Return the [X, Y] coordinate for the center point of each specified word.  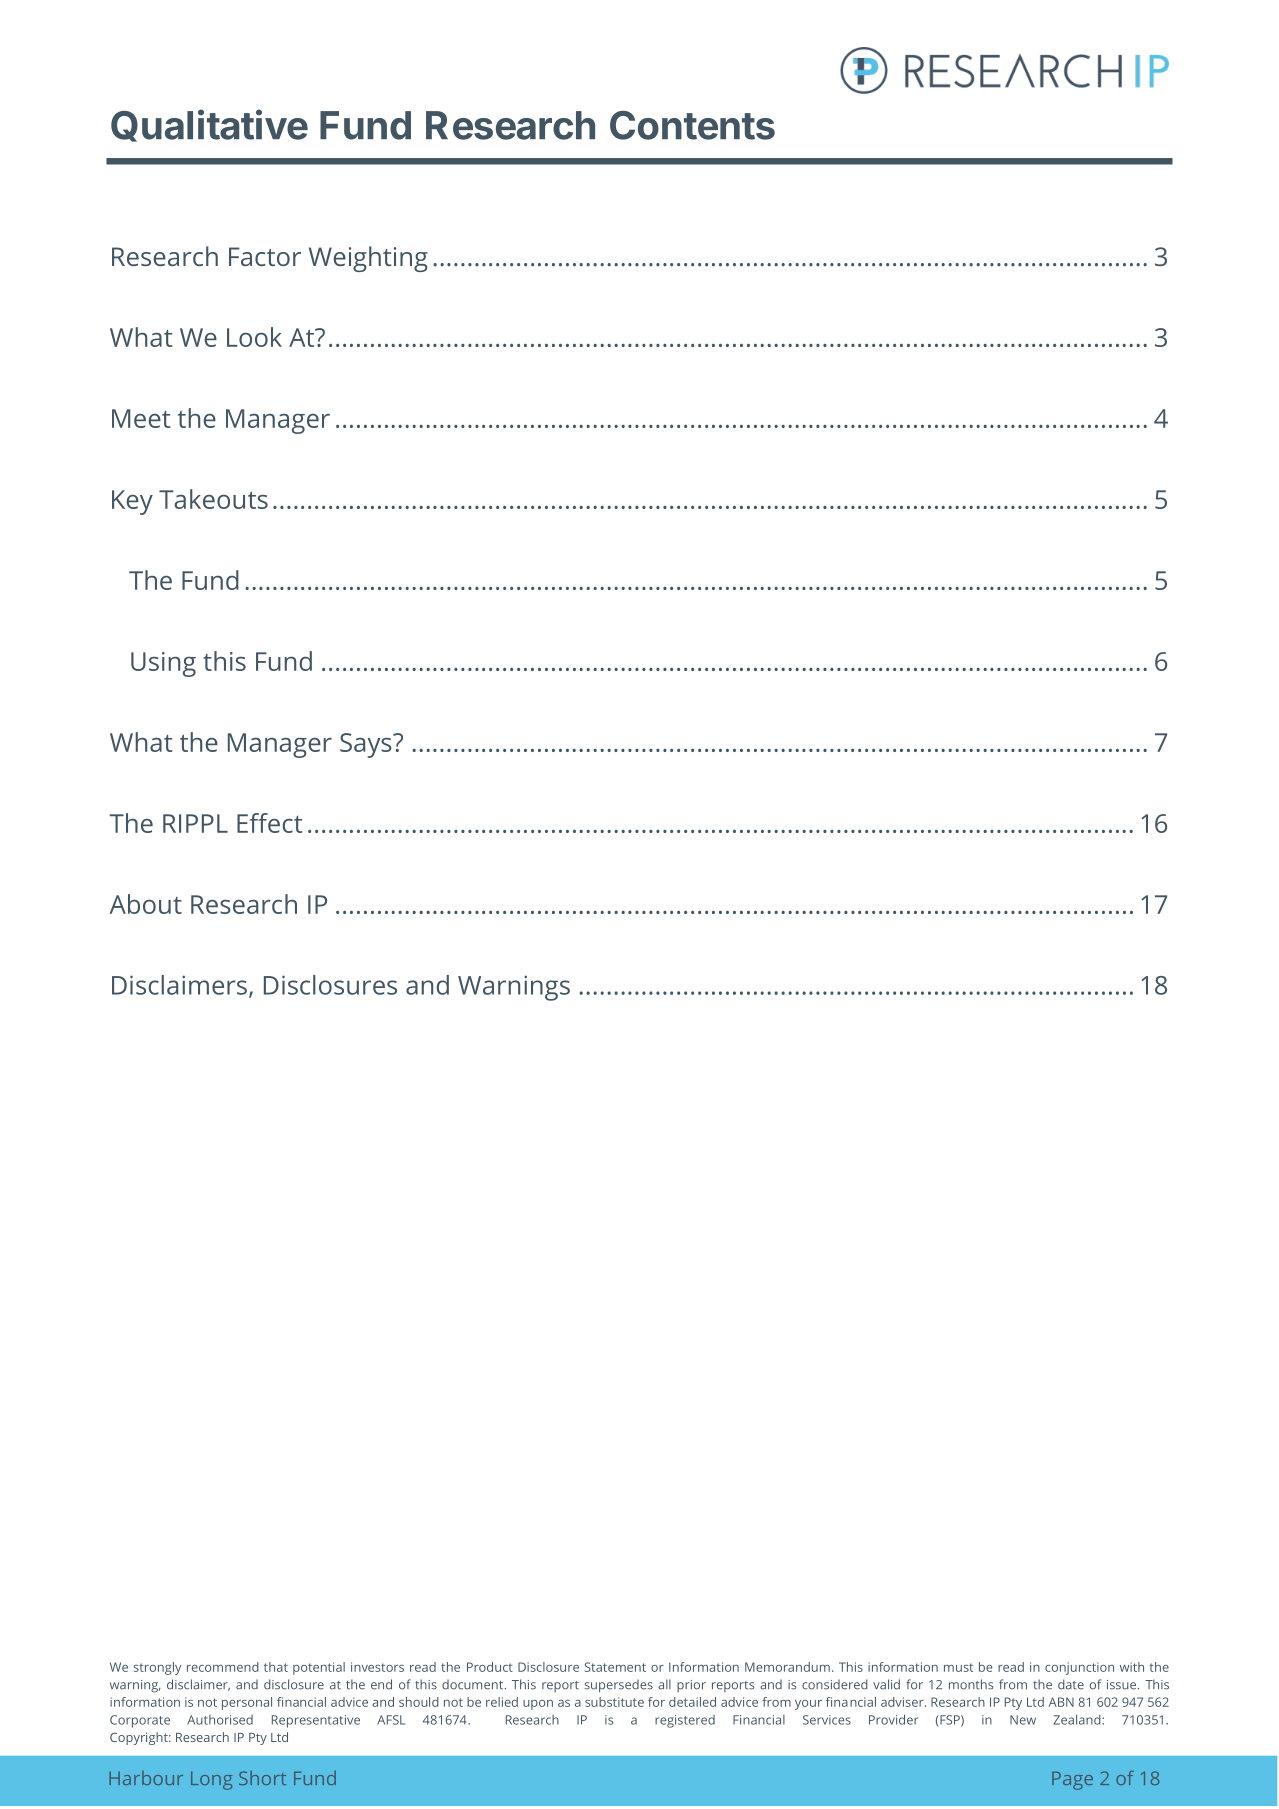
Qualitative [209, 125]
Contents [692, 125]
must [958, 1667]
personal [247, 1703]
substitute [614, 1702]
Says [367, 745]
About [146, 904]
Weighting [368, 259]
